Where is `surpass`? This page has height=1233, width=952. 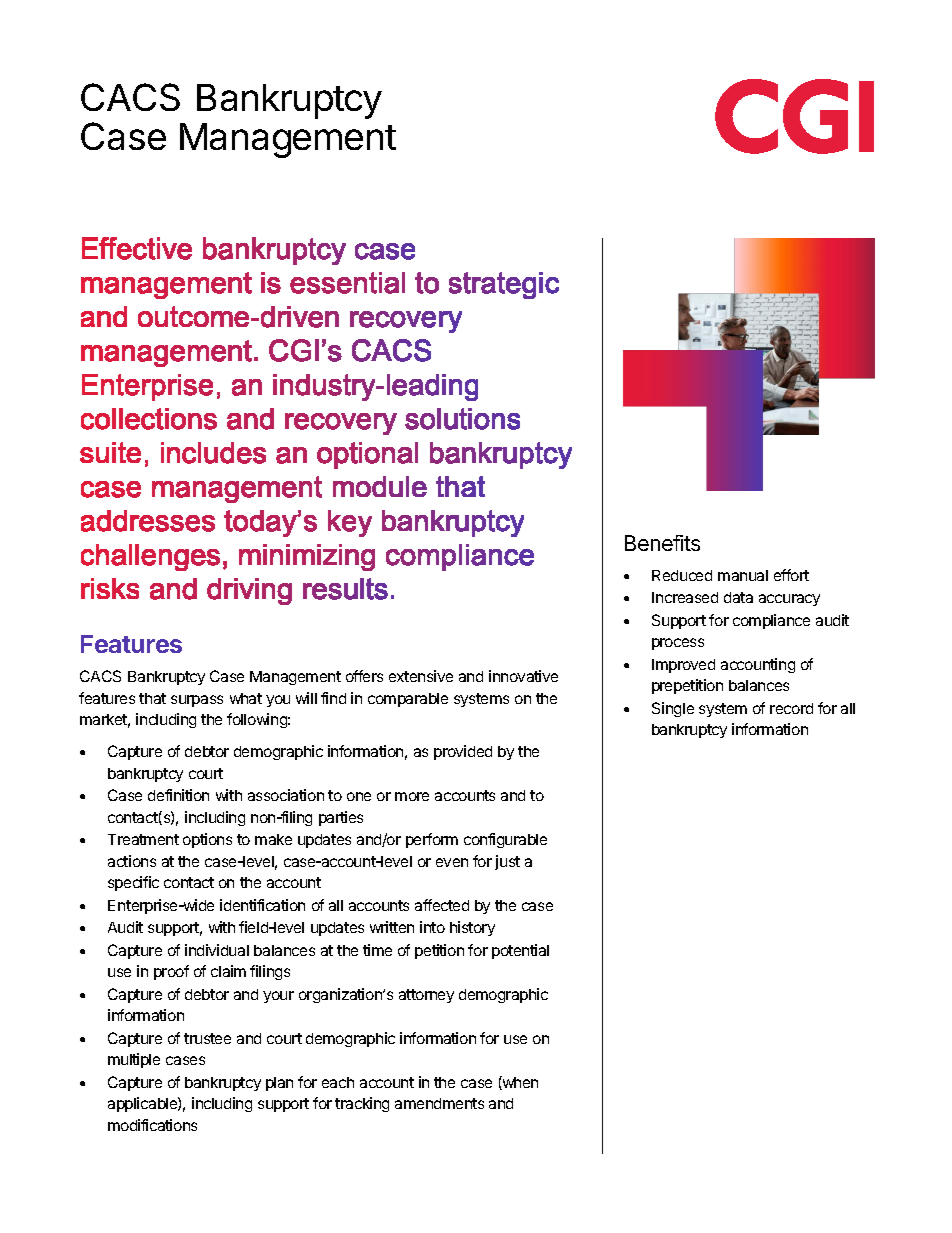 surpass is located at coordinates (197, 701).
